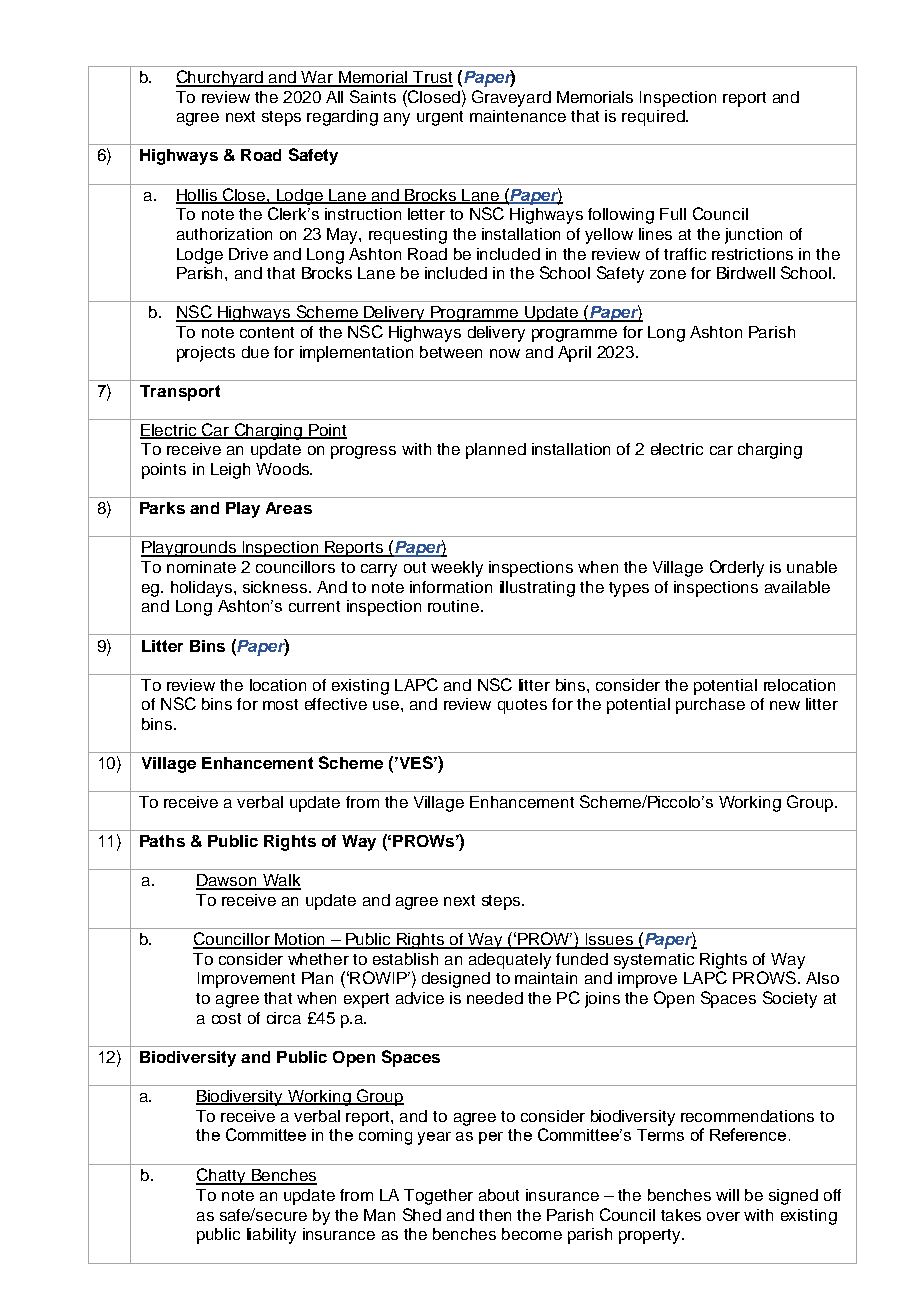 Image resolution: width=924 pixels, height=1309 pixels. Describe the element at coordinates (255, 352) in the screenshot. I see `due` at that location.
